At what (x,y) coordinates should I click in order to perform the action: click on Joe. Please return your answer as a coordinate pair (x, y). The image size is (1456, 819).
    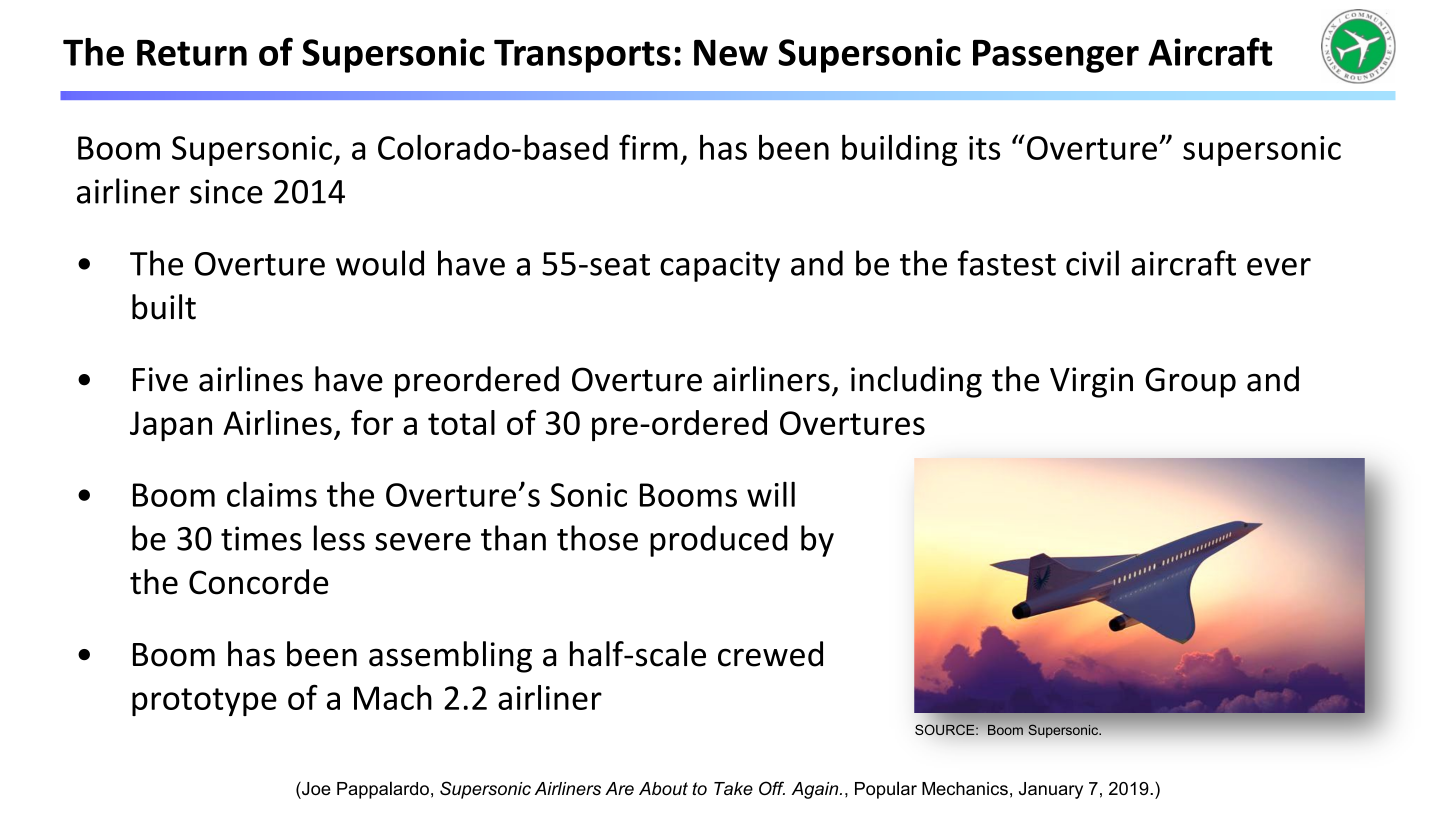
    Looking at the image, I should click on (315, 788).
